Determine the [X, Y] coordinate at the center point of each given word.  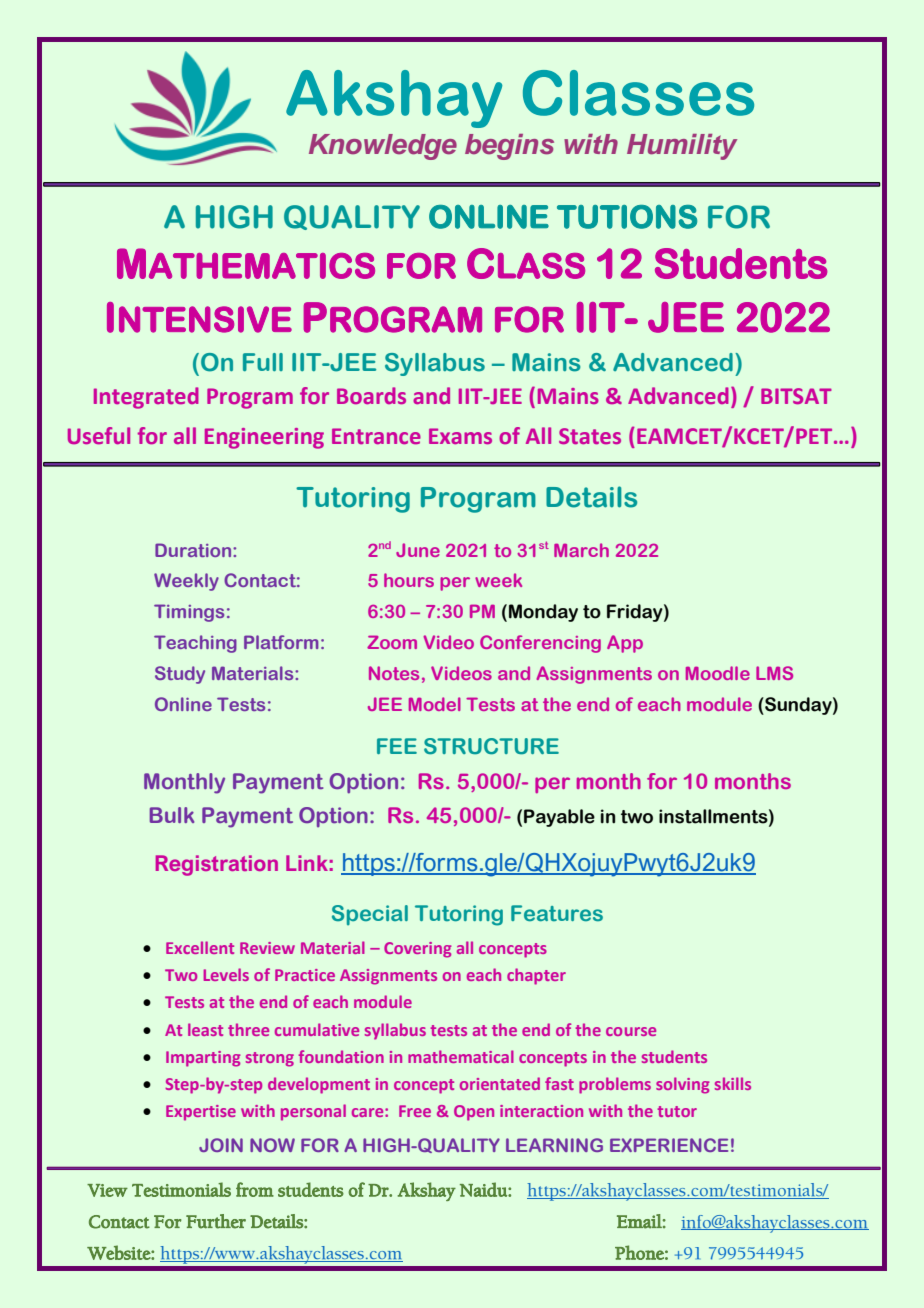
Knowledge [383, 147]
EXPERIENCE [669, 1145]
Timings [189, 613]
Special [370, 915]
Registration [217, 865]
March [581, 550]
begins [509, 147]
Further [216, 1221]
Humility [682, 147]
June [418, 550]
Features [557, 913]
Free [415, 1111]
